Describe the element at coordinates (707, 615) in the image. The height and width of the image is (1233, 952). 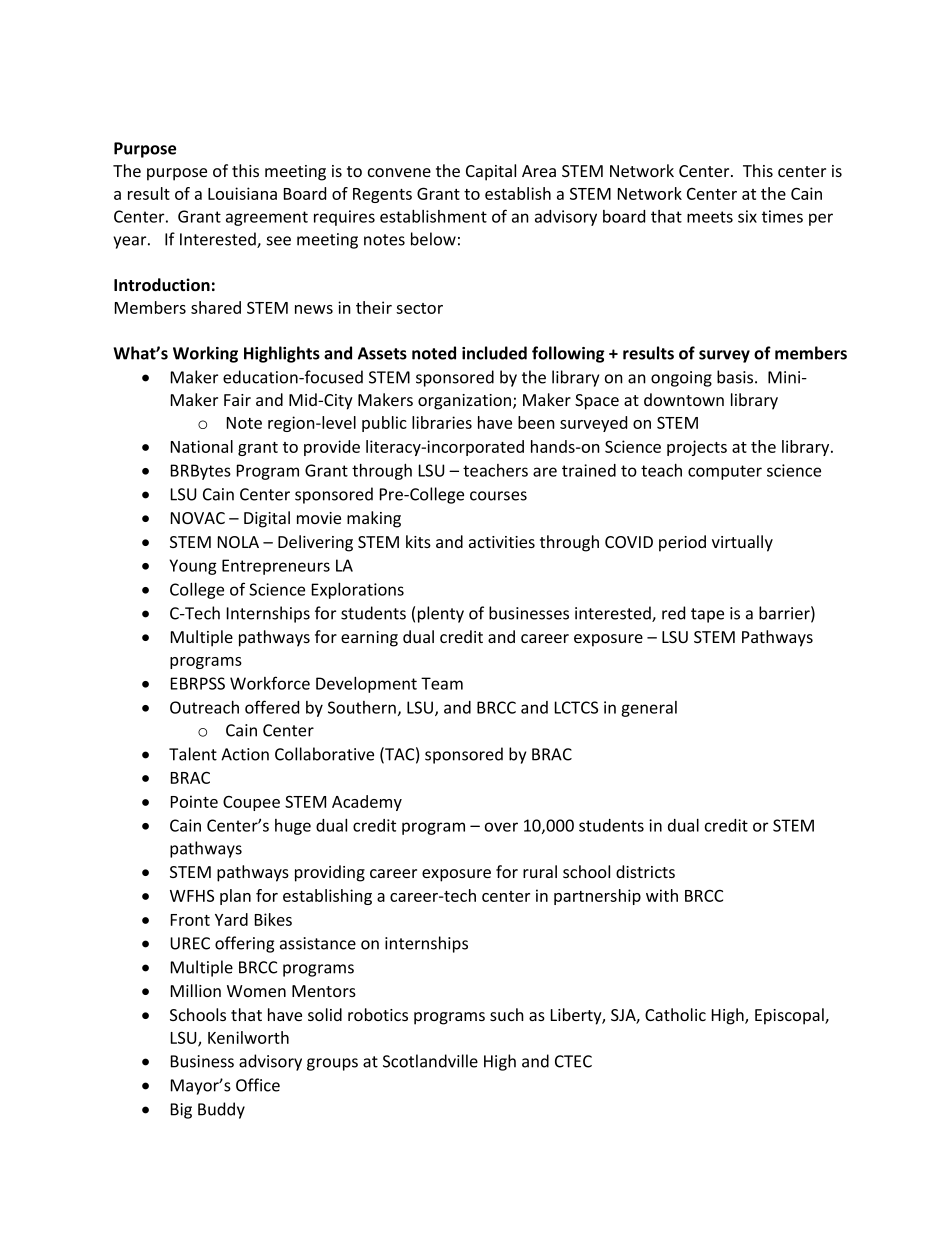
I see `tape` at that location.
